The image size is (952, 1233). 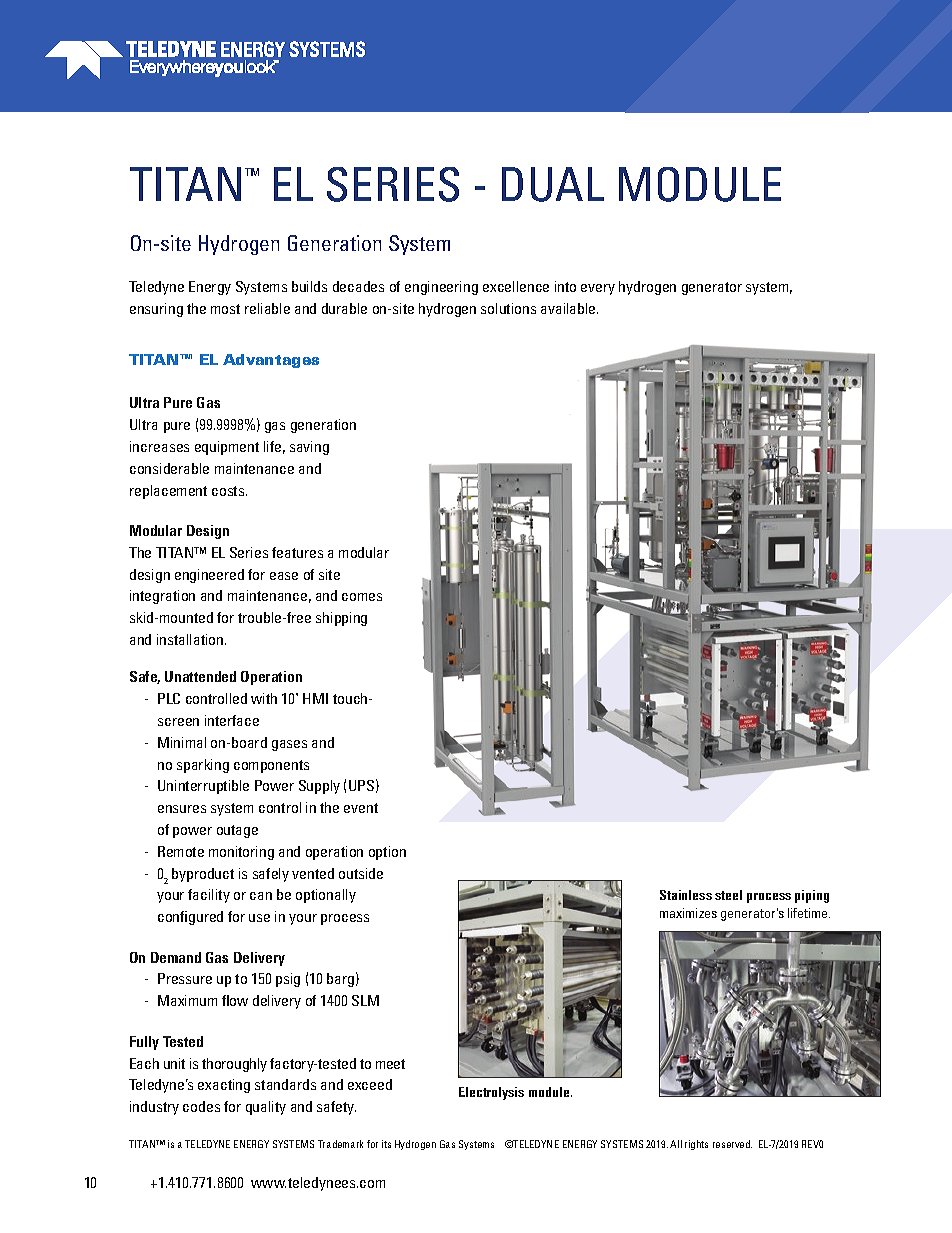 I want to click on builds, so click(x=309, y=286).
